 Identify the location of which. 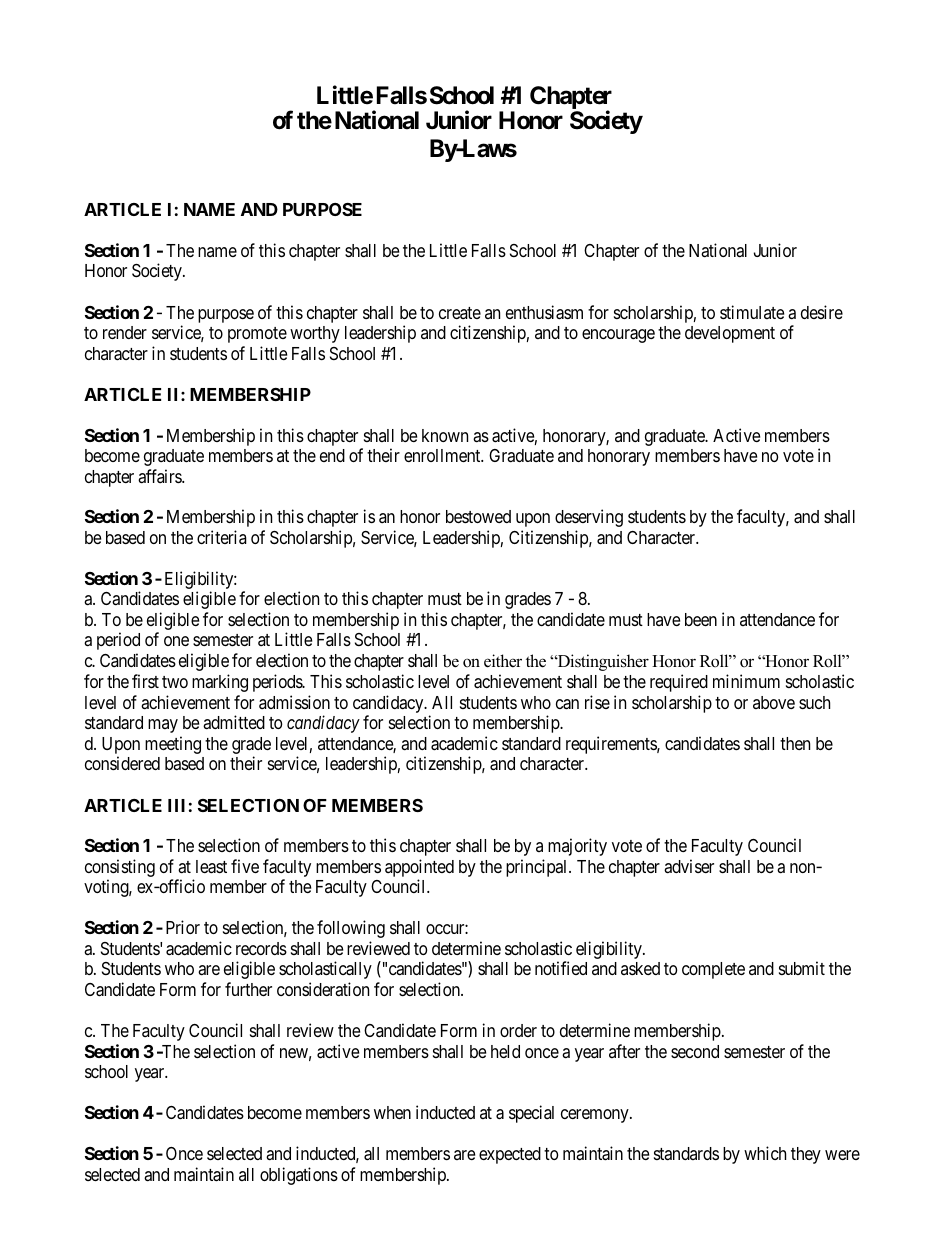
(765, 1153).
